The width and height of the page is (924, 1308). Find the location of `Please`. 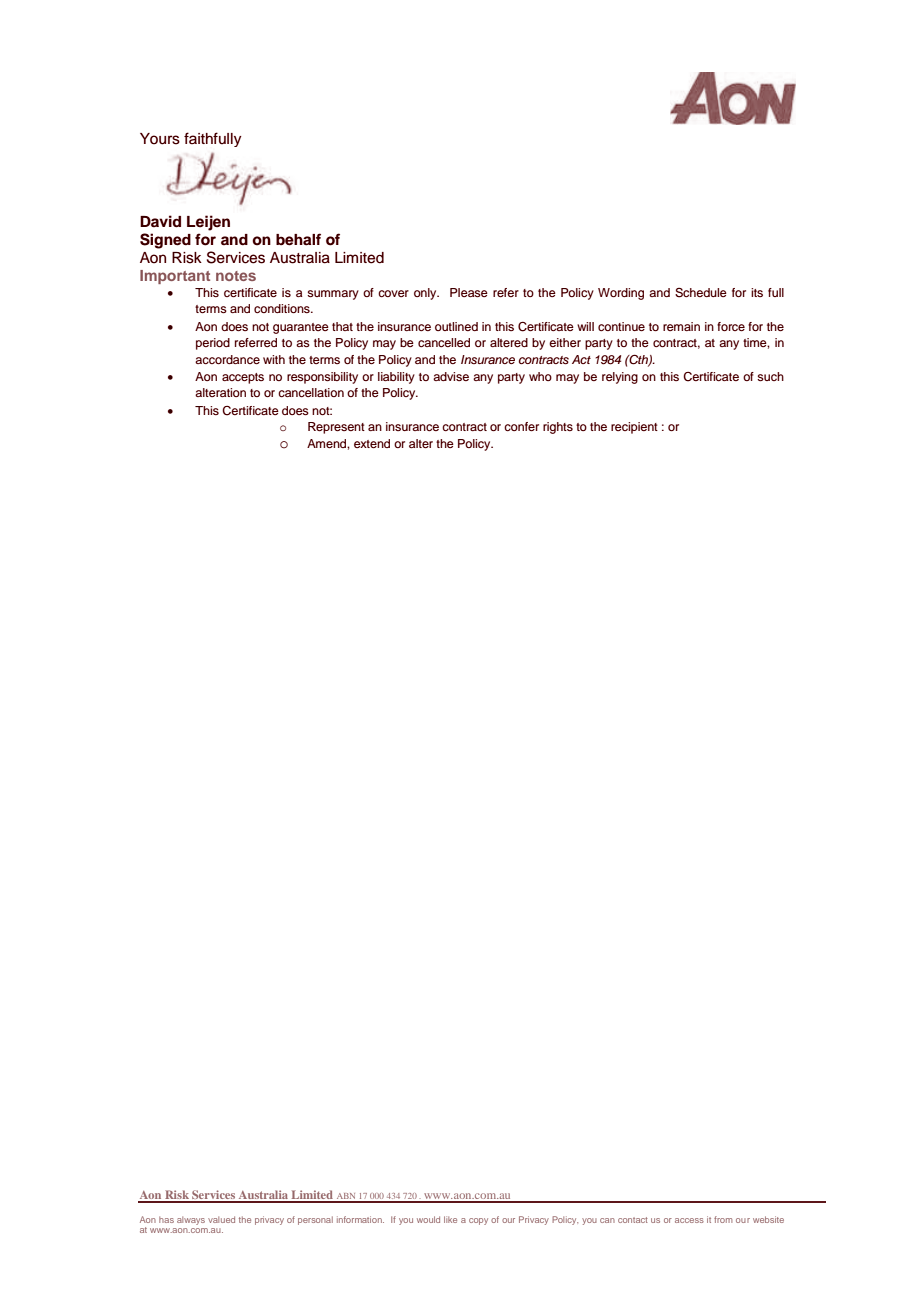

Please is located at coordinates (469, 292).
